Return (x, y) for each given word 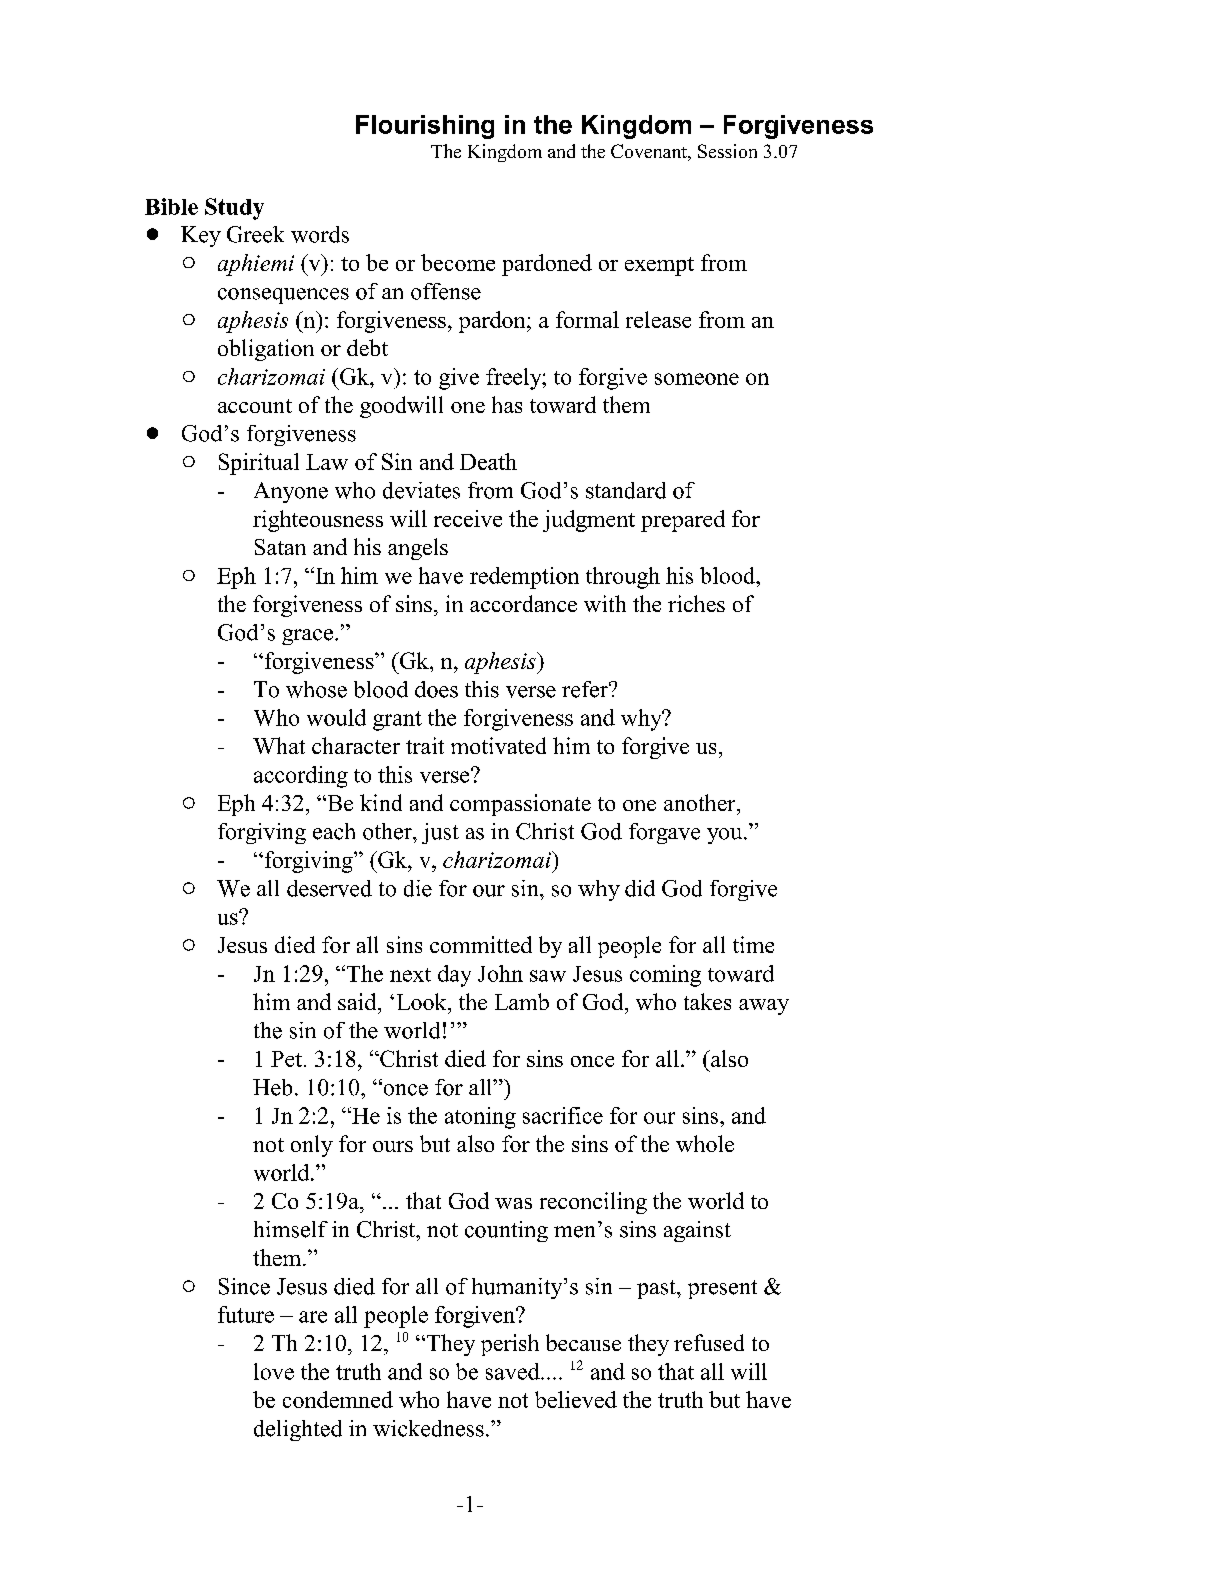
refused (709, 1342)
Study (234, 209)
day (454, 976)
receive (468, 518)
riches (696, 603)
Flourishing (425, 127)
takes (707, 1001)
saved (514, 1371)
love (274, 1371)
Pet (286, 1059)
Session (727, 151)
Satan (280, 547)
